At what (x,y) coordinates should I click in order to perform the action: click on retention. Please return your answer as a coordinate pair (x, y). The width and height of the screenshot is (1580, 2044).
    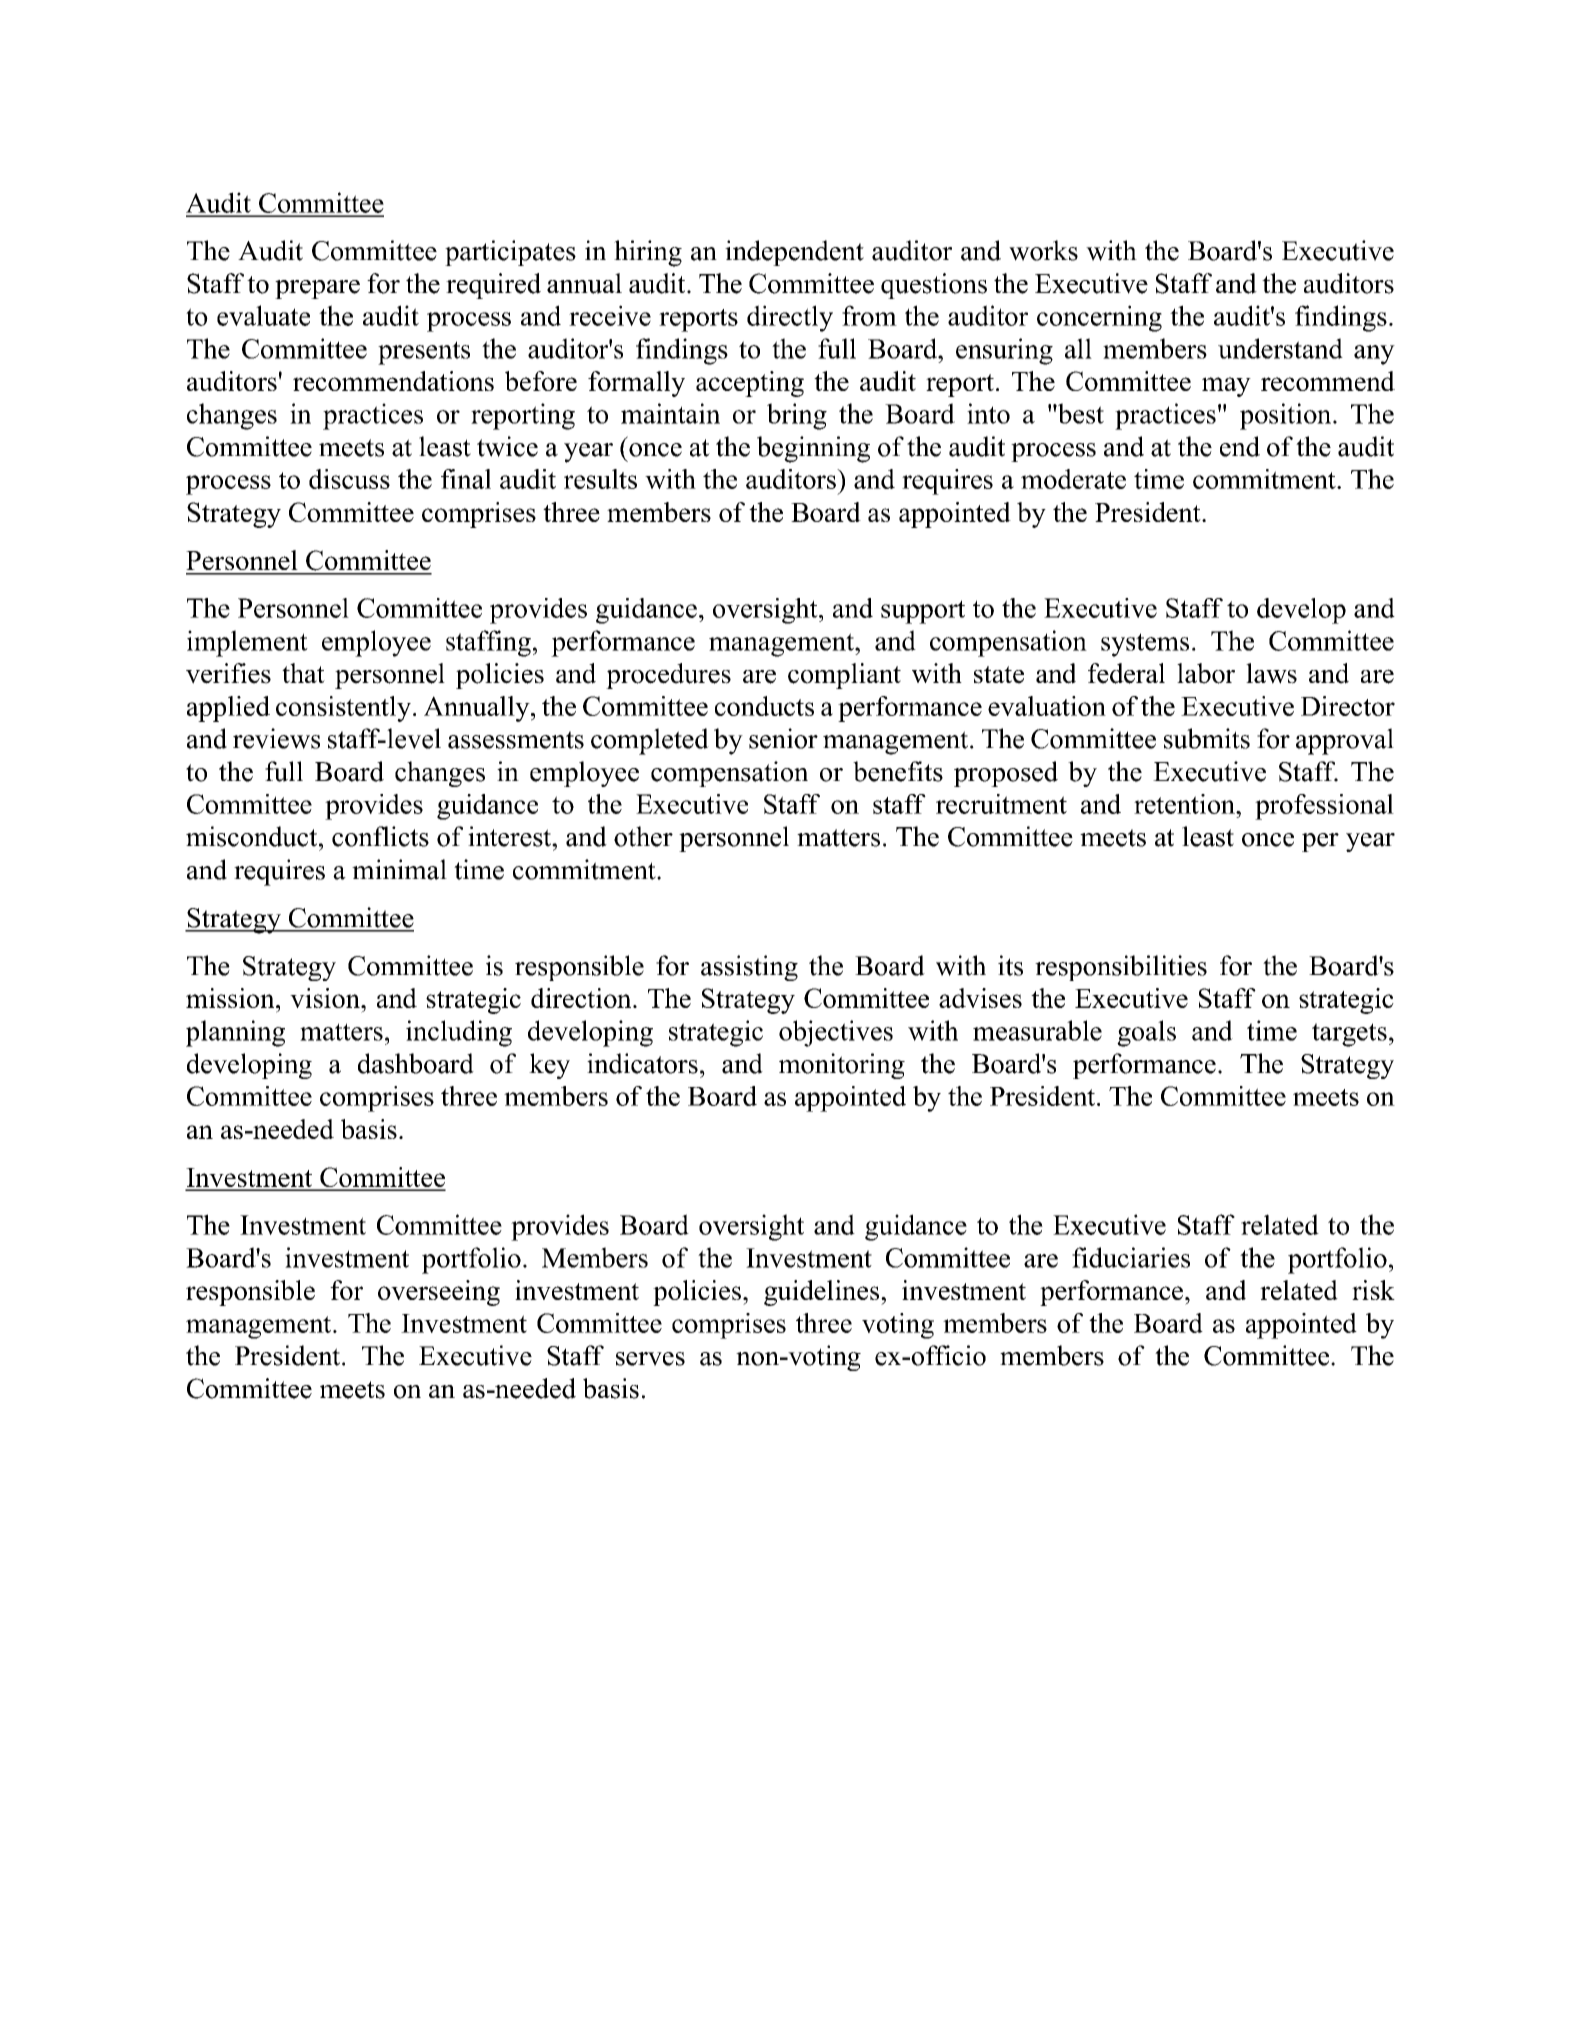
    Looking at the image, I should click on (1185, 804).
